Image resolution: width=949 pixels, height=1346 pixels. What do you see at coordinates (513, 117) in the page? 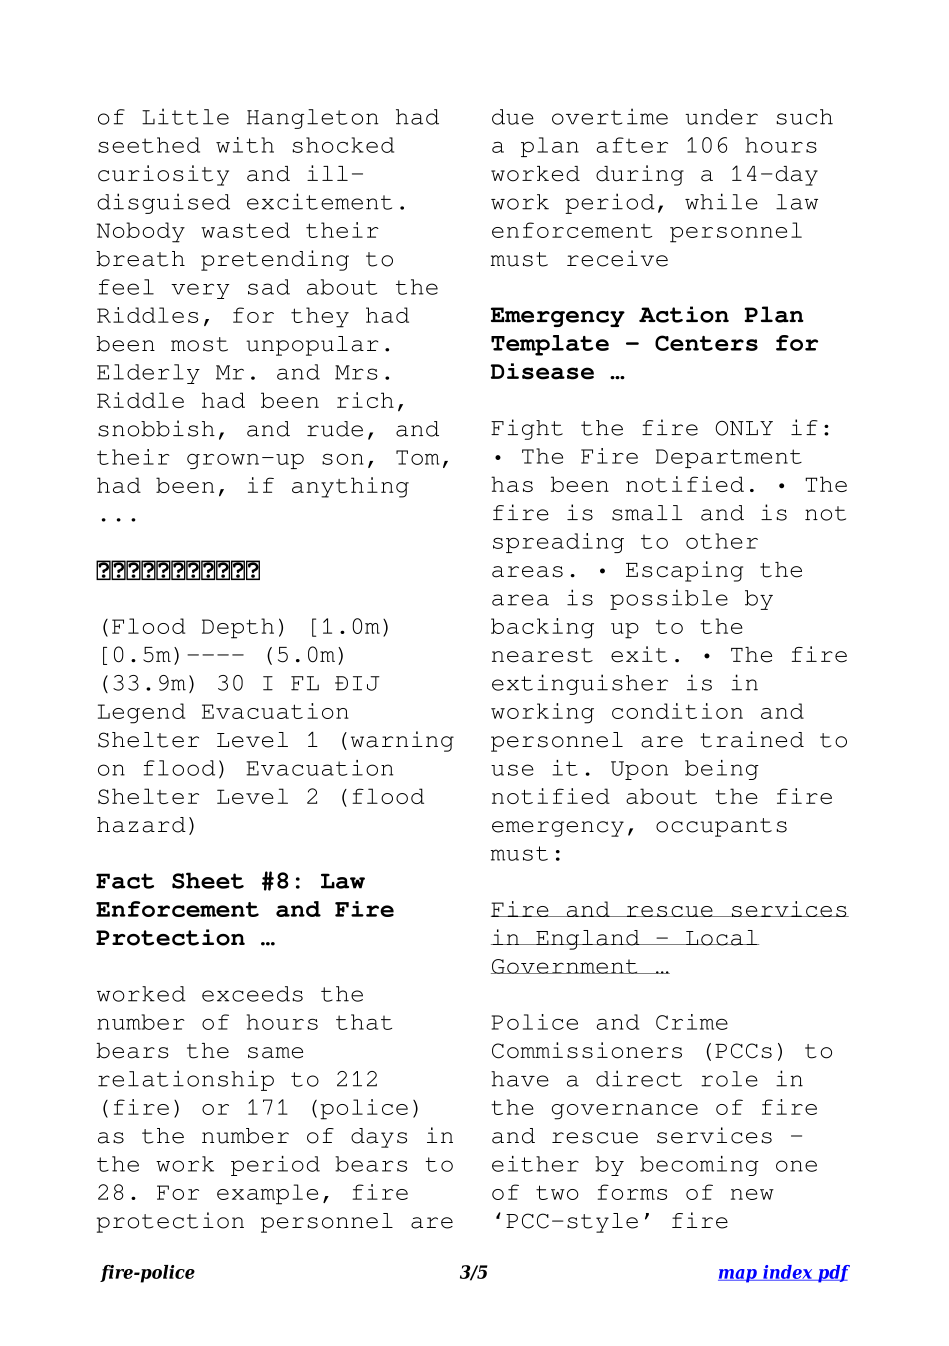
I see `due` at bounding box center [513, 117].
